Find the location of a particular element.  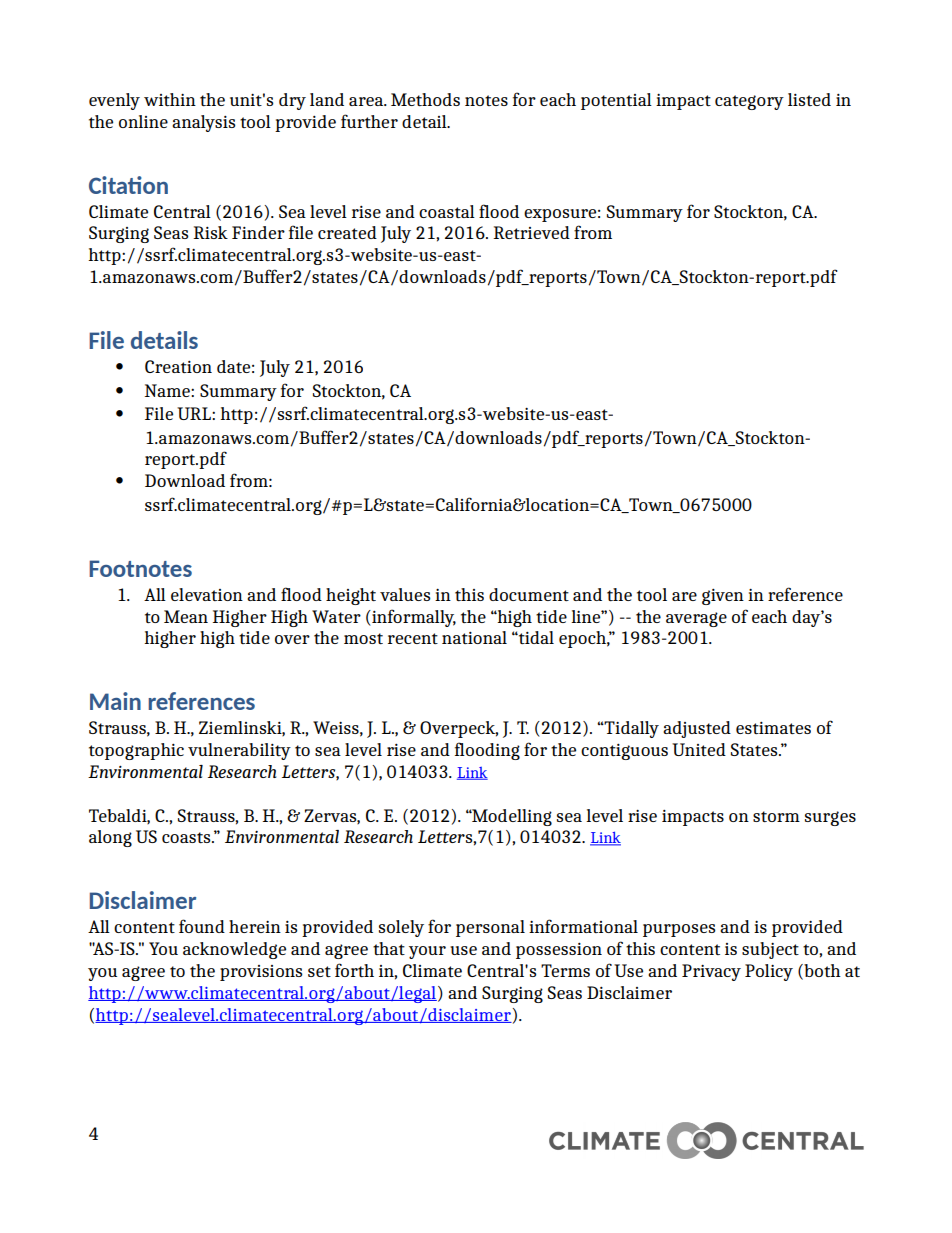

given is located at coordinates (723, 597).
